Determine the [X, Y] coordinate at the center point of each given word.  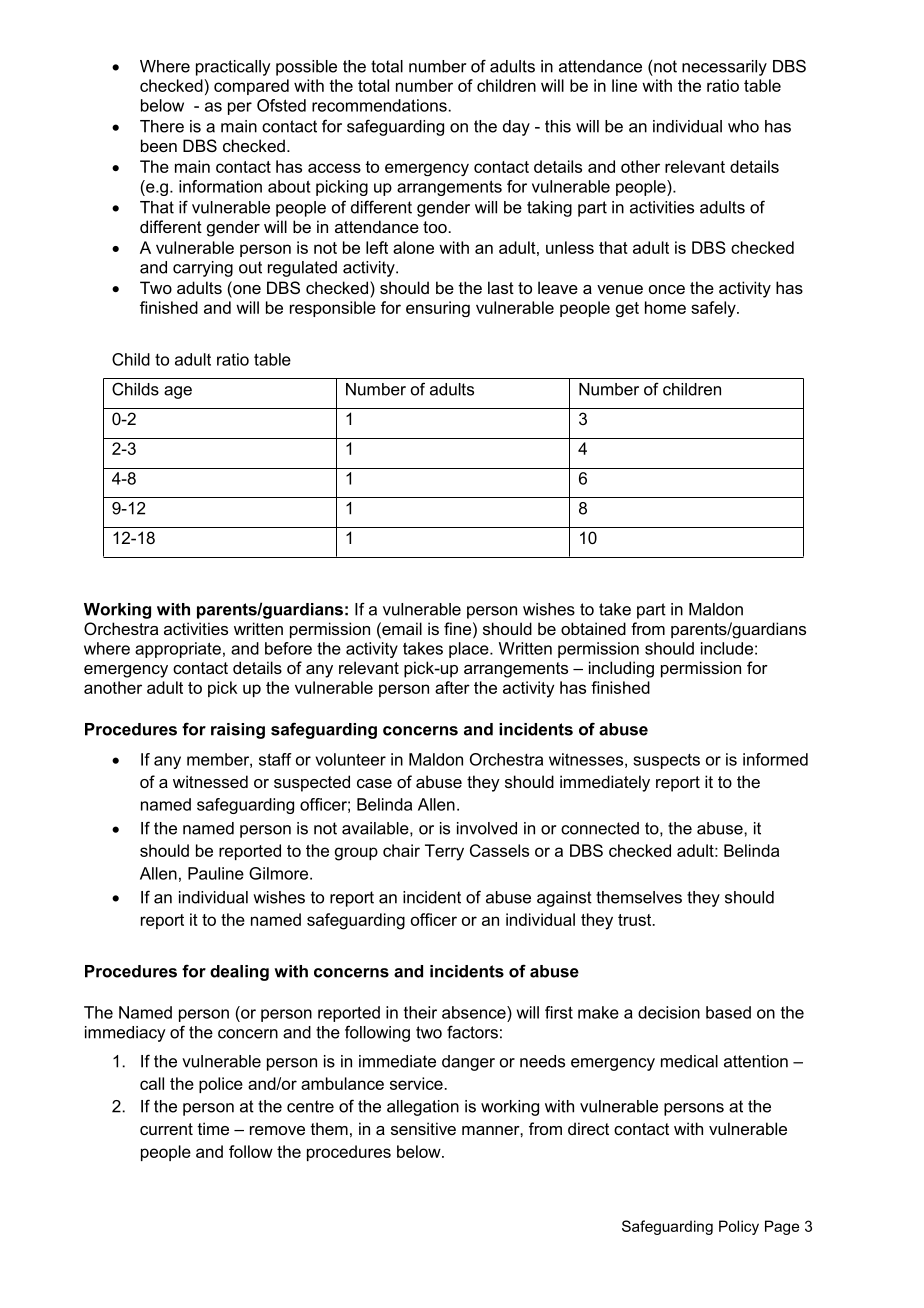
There [162, 126]
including [621, 669]
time [213, 1128]
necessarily [724, 68]
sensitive [423, 1128]
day [516, 128]
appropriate [178, 650]
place [470, 650]
